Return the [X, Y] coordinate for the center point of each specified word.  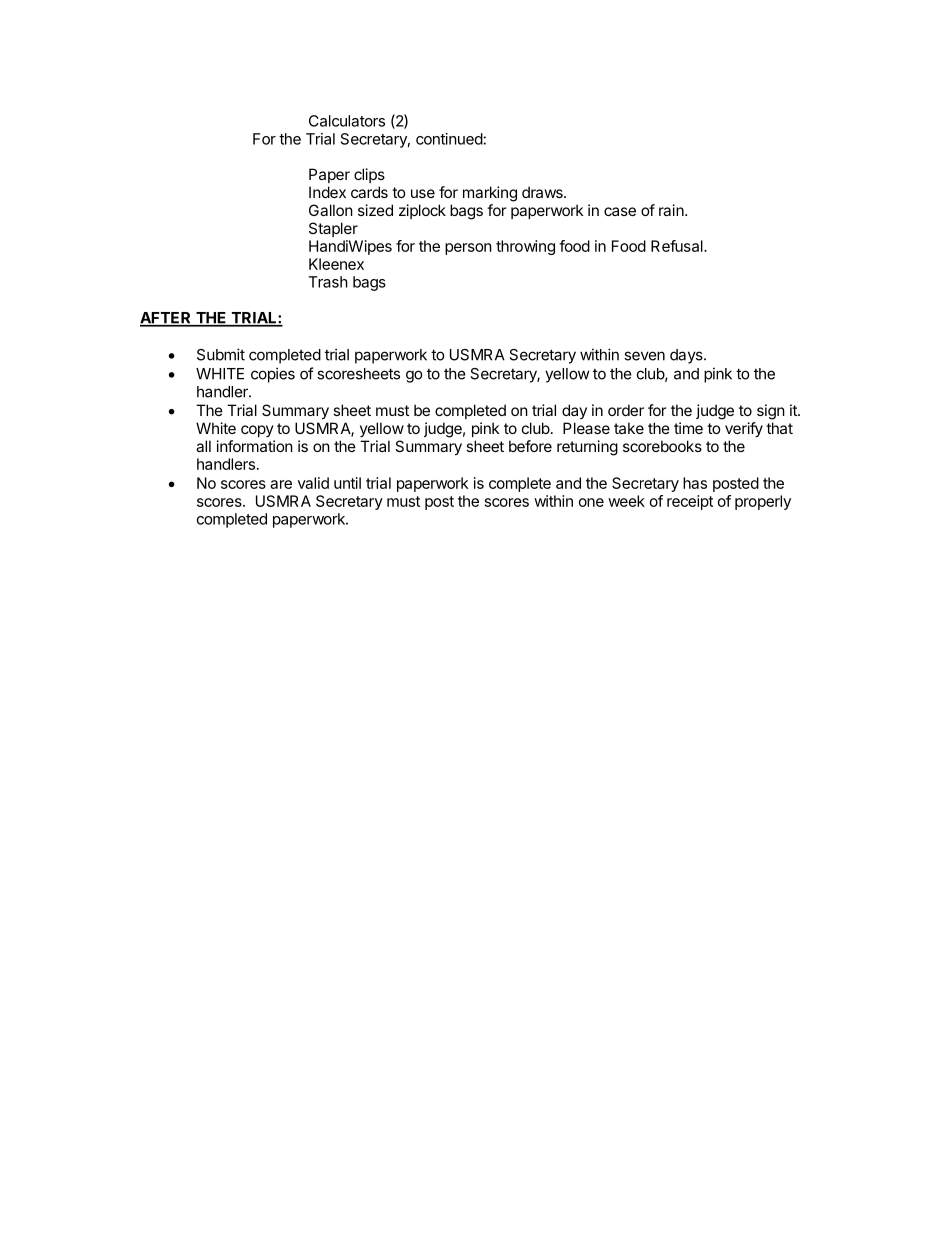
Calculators [347, 121]
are [281, 484]
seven [644, 356]
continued [449, 139]
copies [273, 375]
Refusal [678, 246]
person [468, 249]
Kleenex [336, 264]
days [687, 356]
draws [543, 192]
